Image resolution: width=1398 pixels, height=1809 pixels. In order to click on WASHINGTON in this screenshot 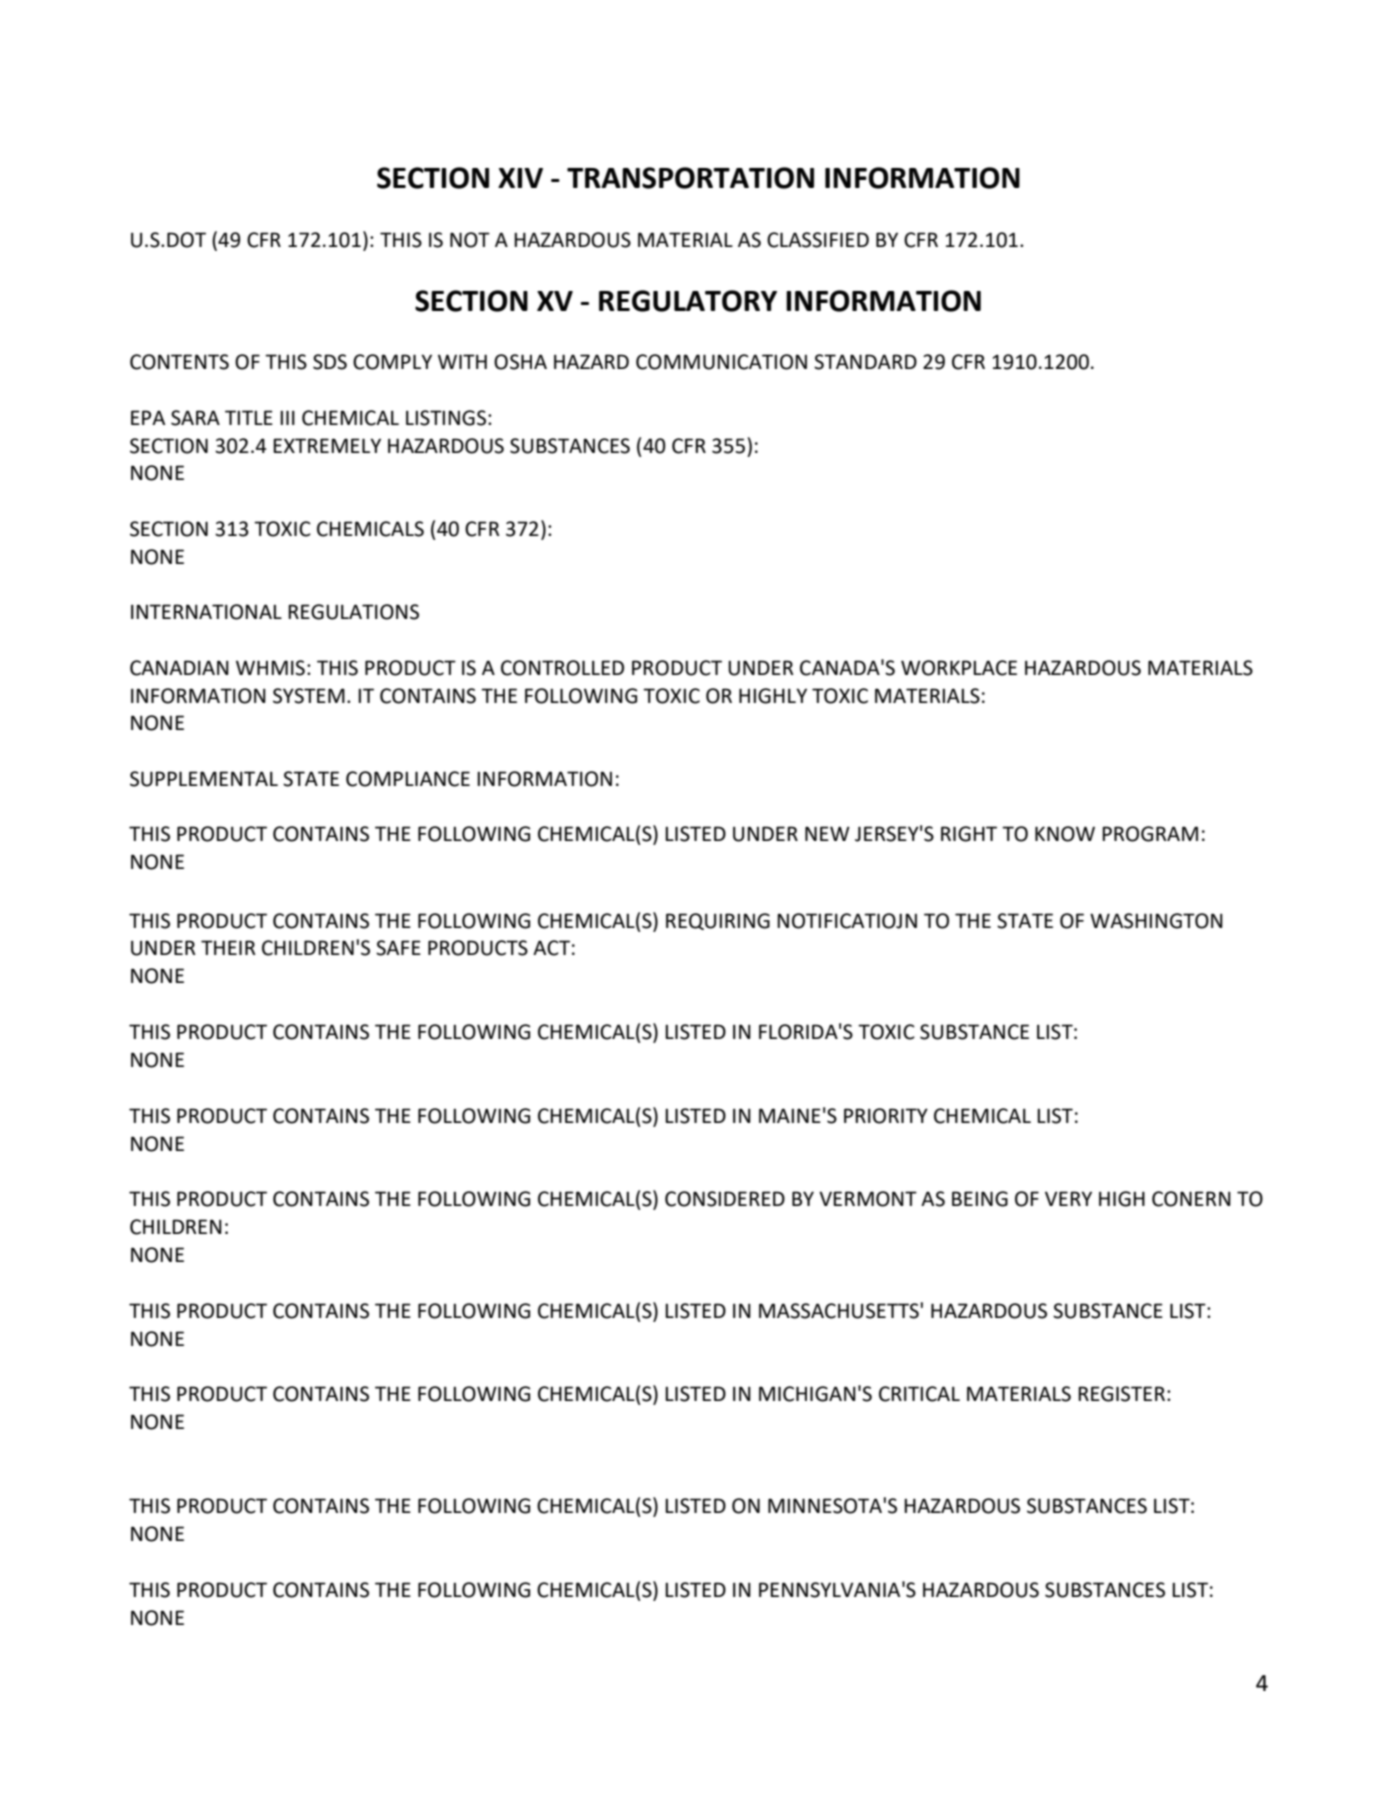, I will do `click(1156, 921)`.
